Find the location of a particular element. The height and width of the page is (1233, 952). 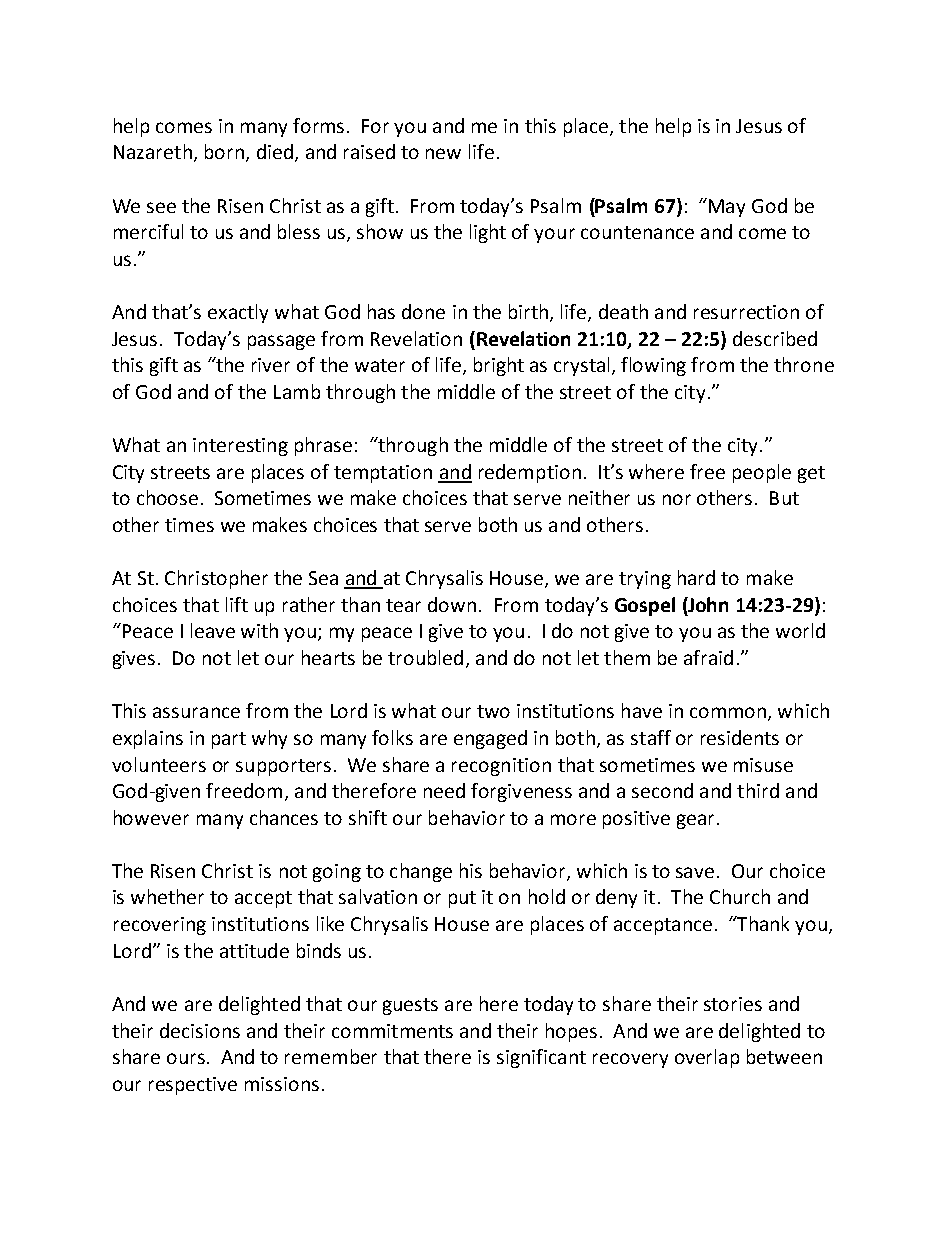

hard is located at coordinates (696, 577).
